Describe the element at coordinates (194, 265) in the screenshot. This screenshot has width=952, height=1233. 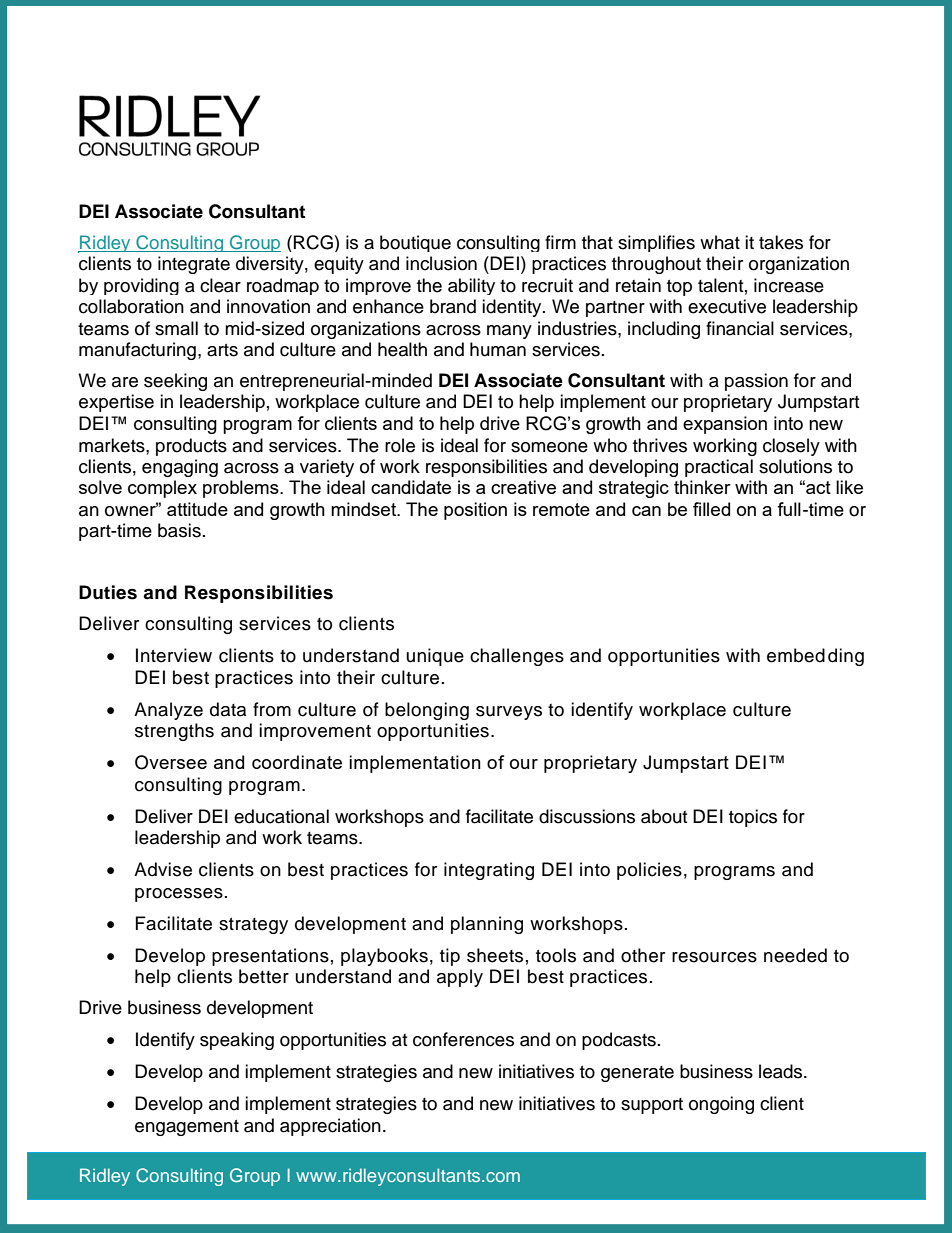
I see `integrate` at that location.
